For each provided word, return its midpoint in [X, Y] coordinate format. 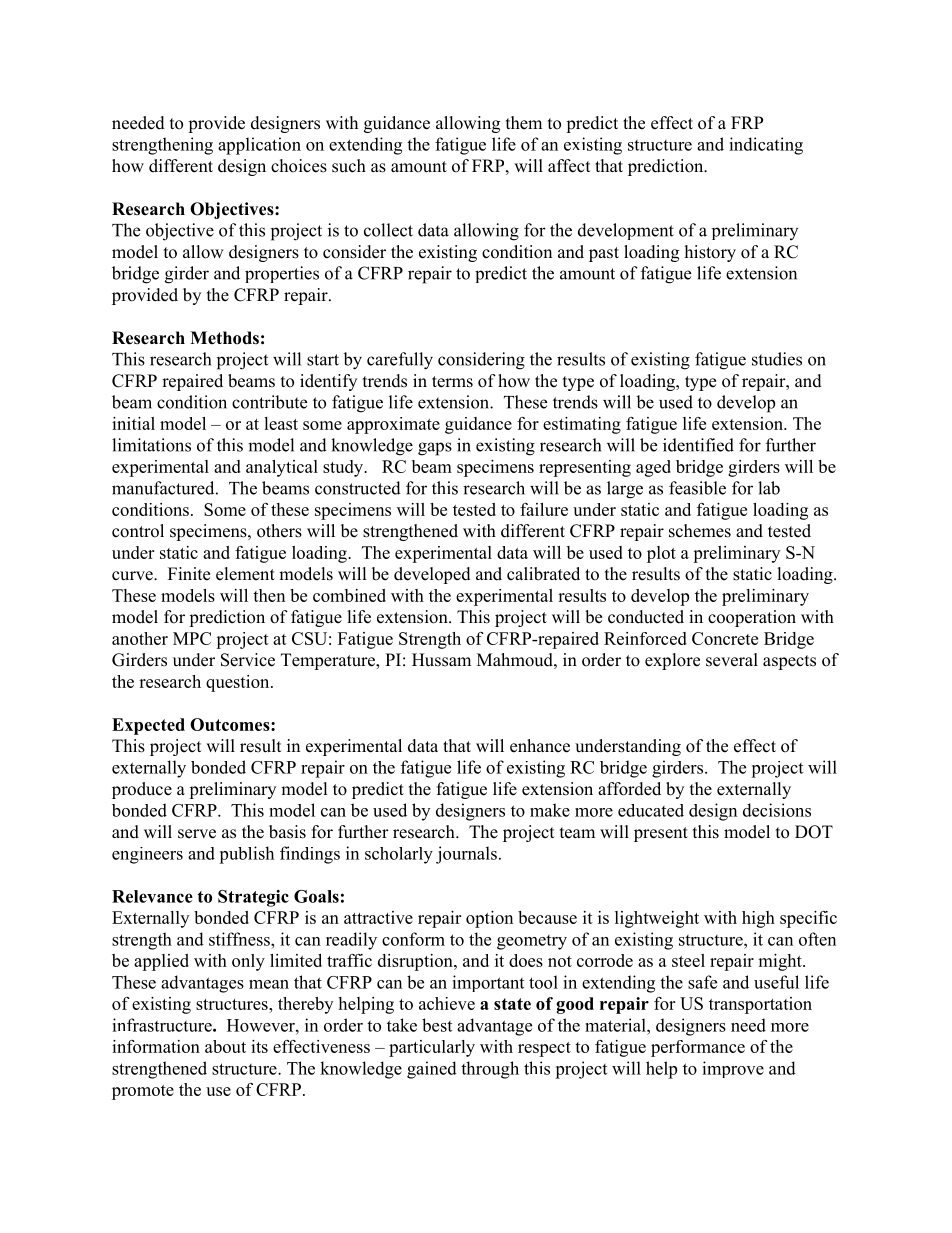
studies [777, 359]
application [259, 146]
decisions [777, 810]
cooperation [752, 618]
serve [197, 834]
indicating [766, 146]
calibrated [543, 574]
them [524, 123]
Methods [224, 338]
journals [466, 855]
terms [452, 382]
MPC [192, 638]
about [225, 1046]
